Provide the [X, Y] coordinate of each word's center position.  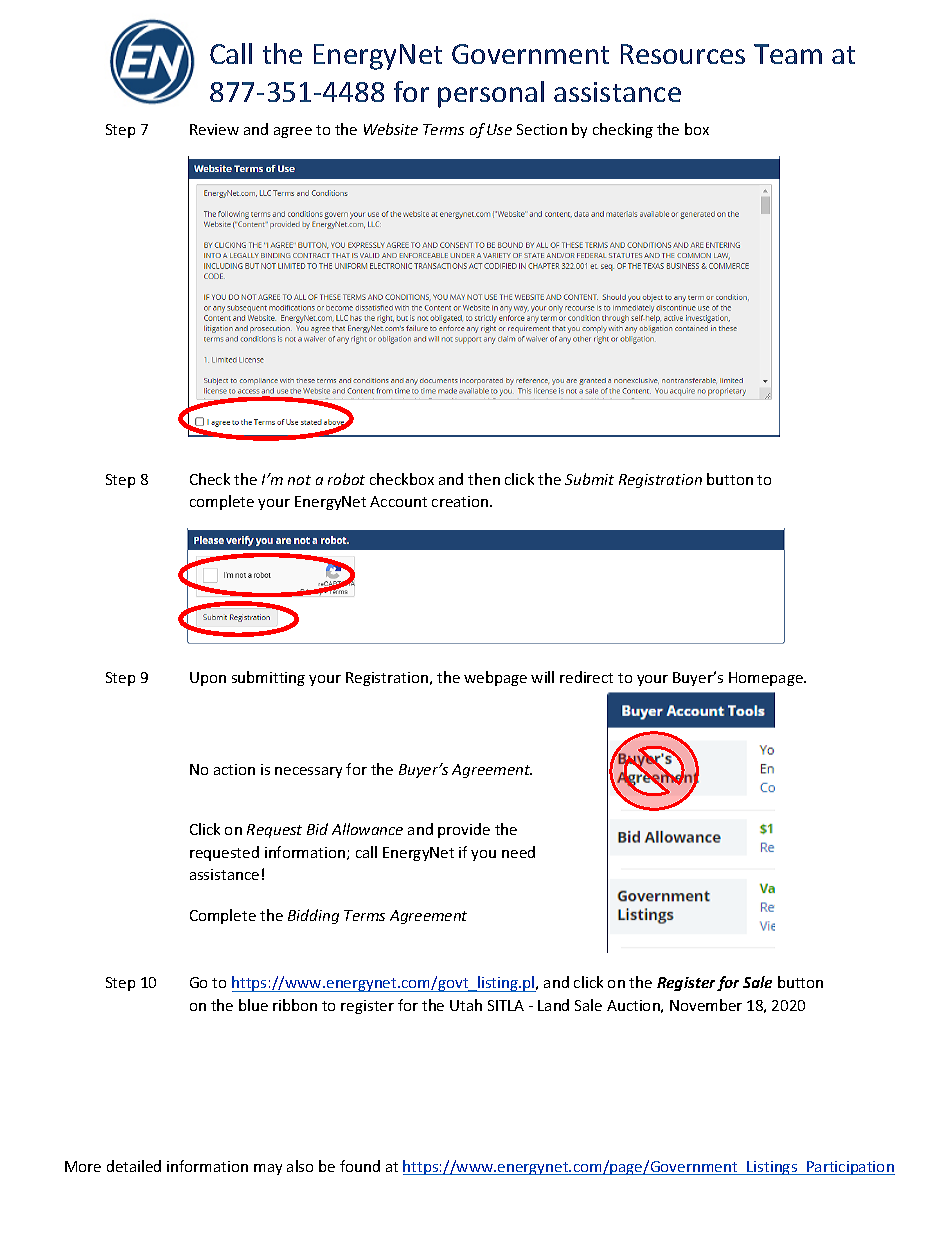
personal [491, 94]
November [706, 1005]
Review [214, 129]
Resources [683, 54]
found [360, 1166]
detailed [134, 1166]
